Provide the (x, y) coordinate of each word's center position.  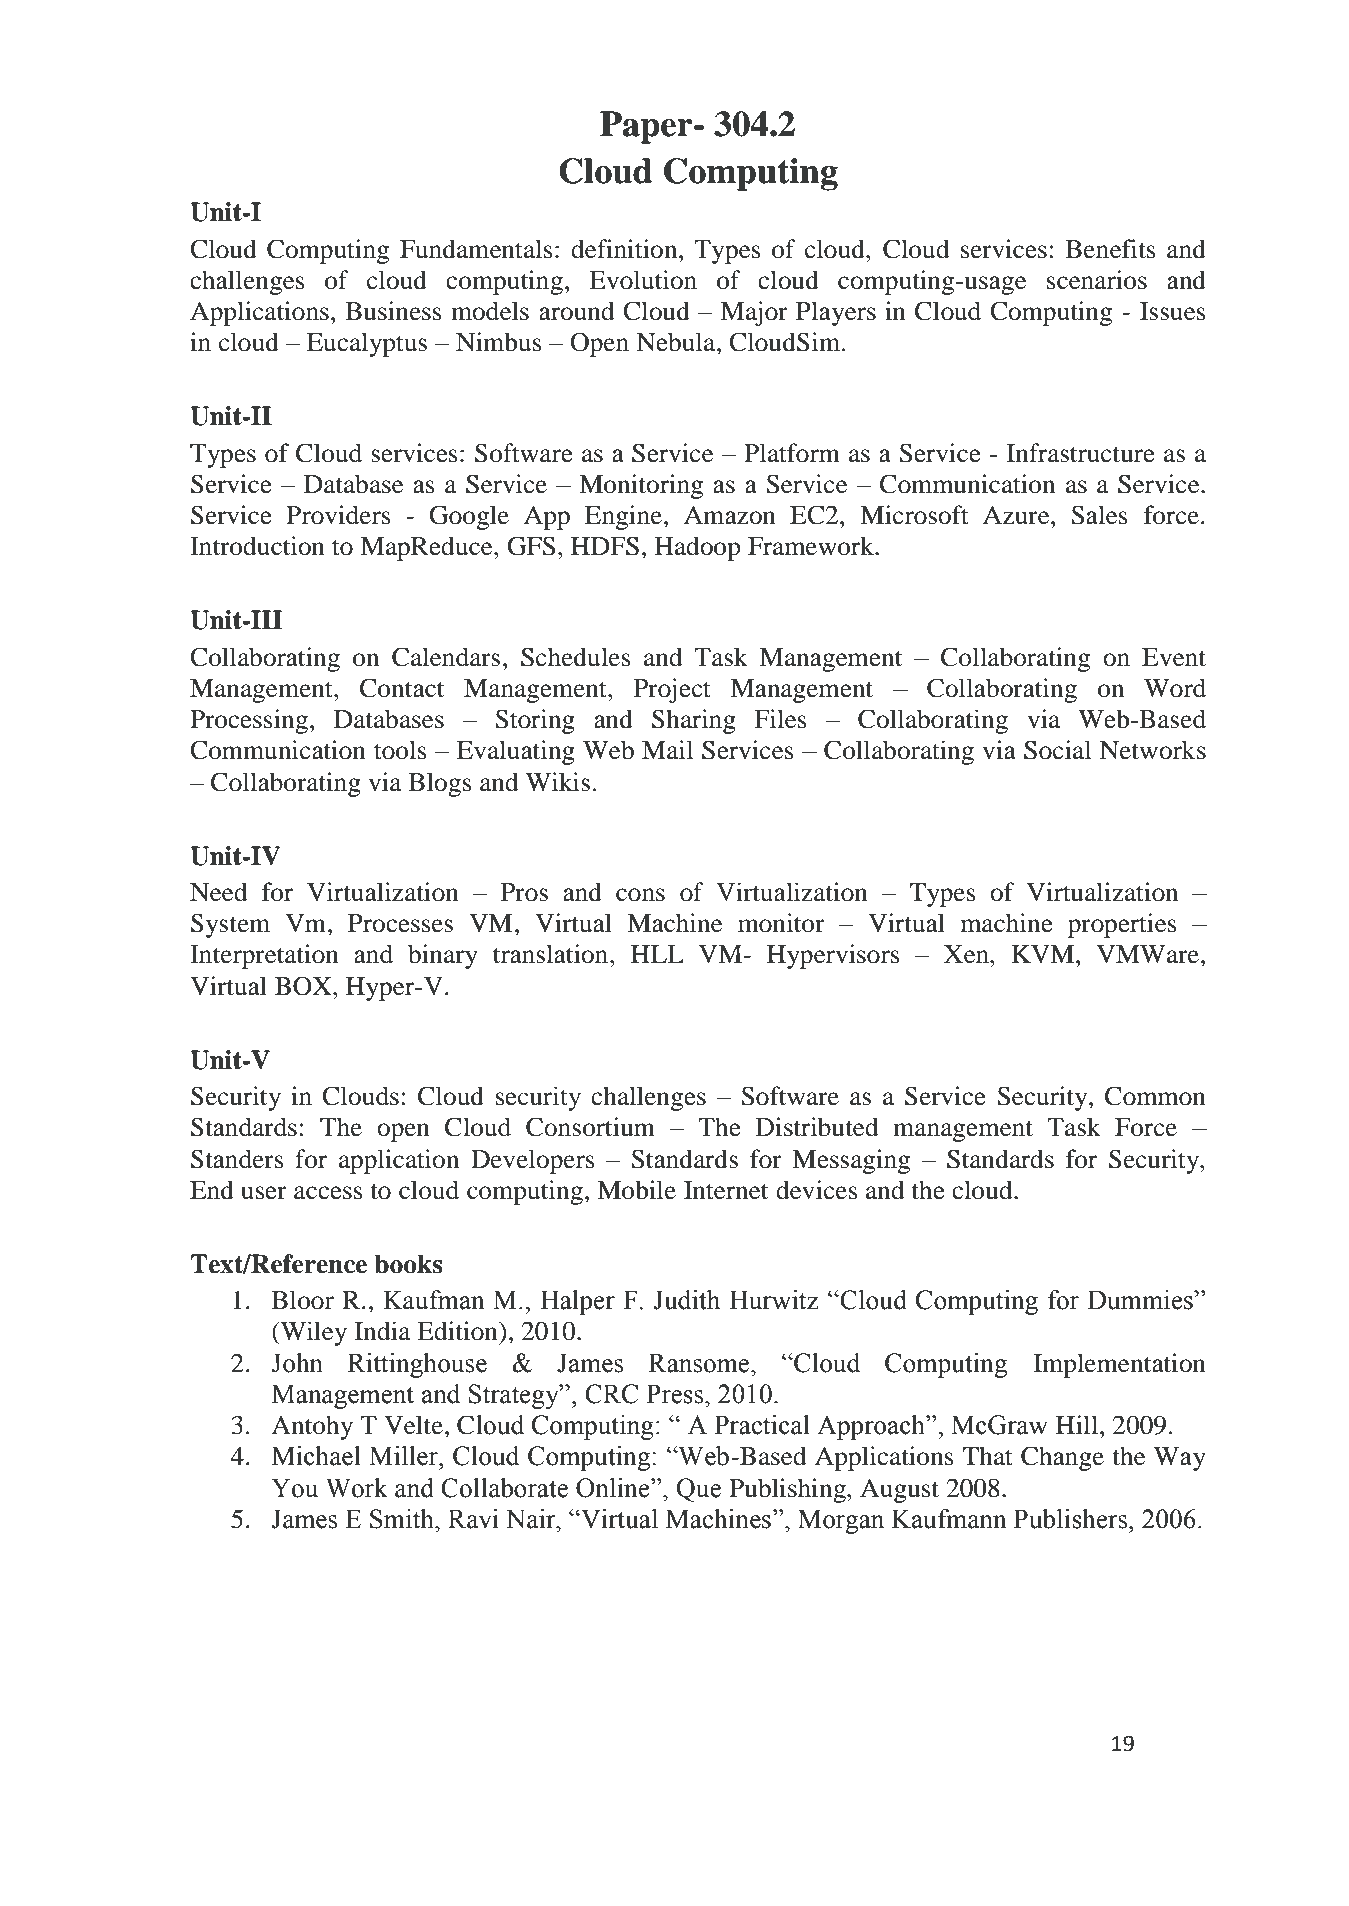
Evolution (643, 280)
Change (1062, 1458)
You (295, 1488)
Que (699, 1490)
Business (394, 311)
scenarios (1097, 280)
